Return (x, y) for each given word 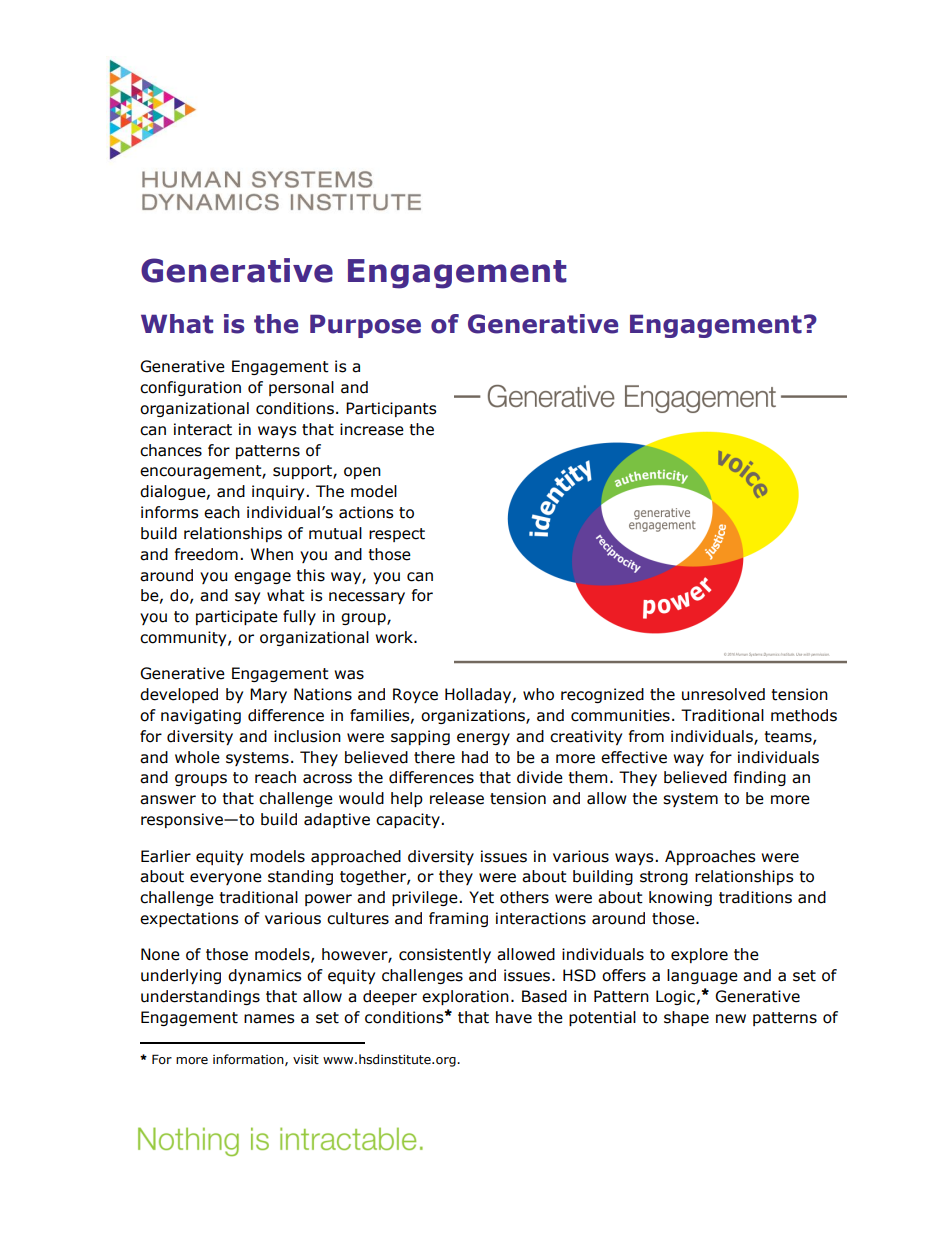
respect (397, 535)
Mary (268, 695)
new (731, 1019)
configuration (190, 388)
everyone (226, 879)
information (249, 1060)
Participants (391, 409)
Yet (481, 897)
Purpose (365, 326)
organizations (474, 716)
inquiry (279, 492)
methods (804, 715)
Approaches (710, 857)
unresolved (723, 694)
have (514, 1017)
